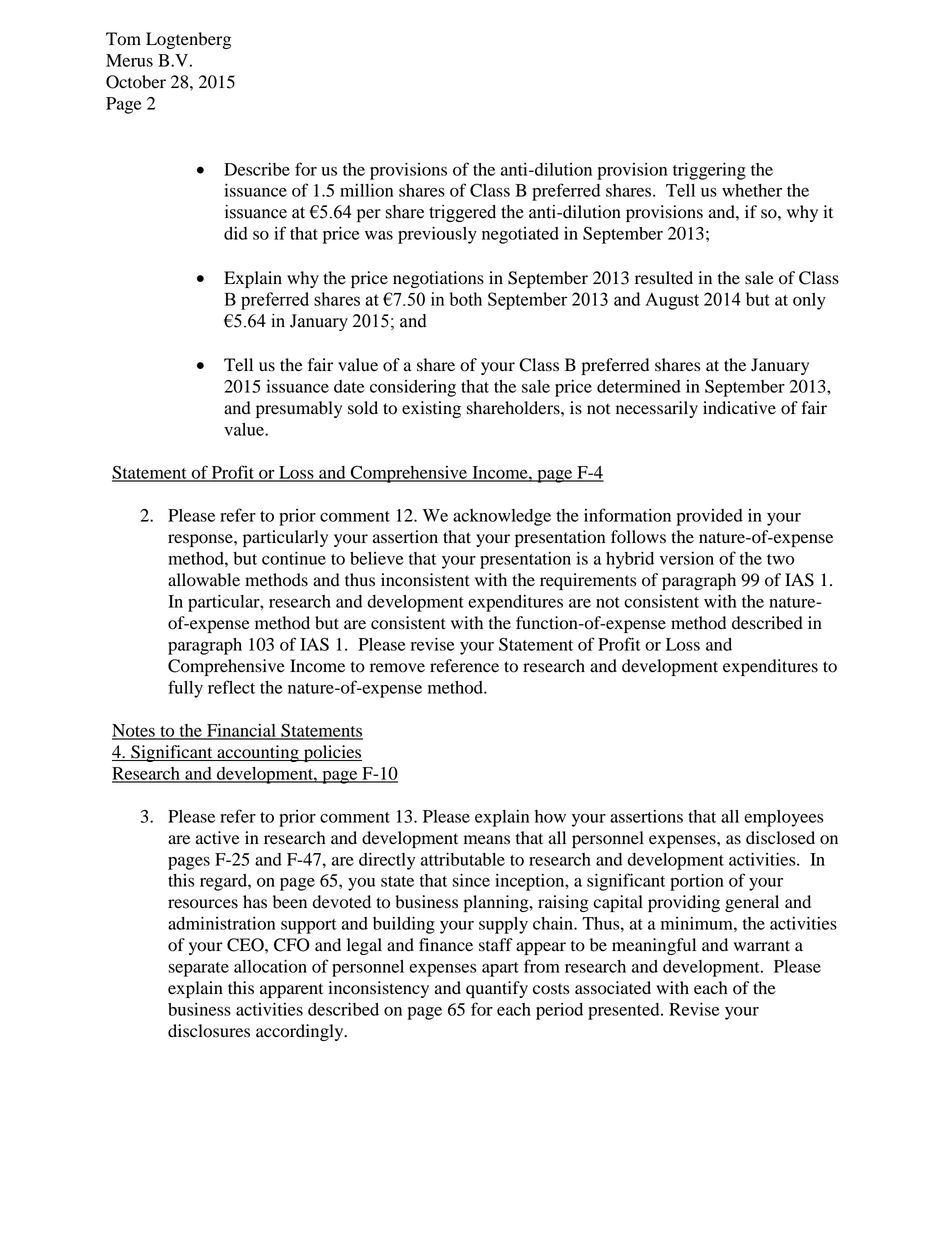 The height and width of the screenshot is (1233, 952). I want to click on triggering, so click(709, 171).
